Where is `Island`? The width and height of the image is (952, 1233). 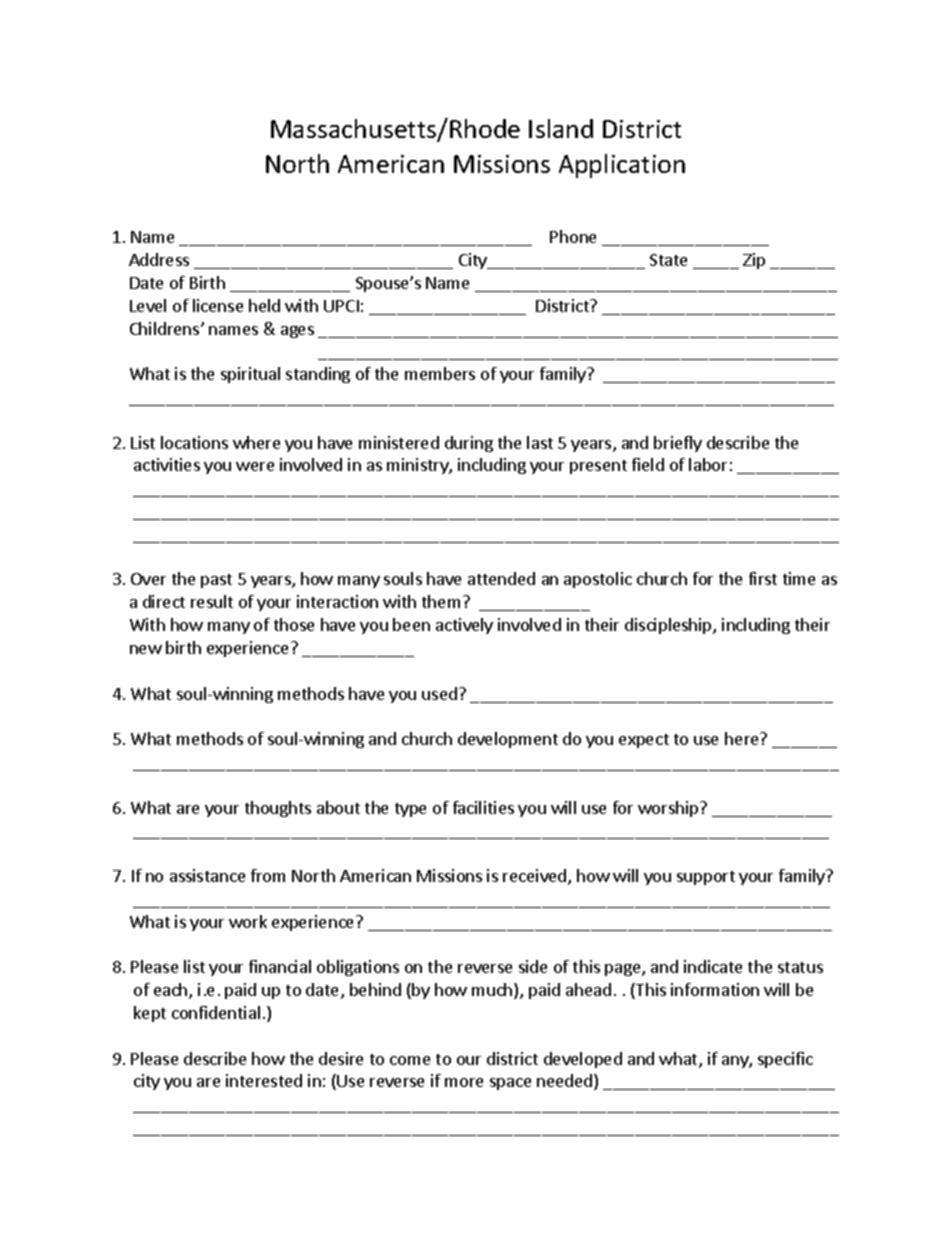
Island is located at coordinates (561, 128).
